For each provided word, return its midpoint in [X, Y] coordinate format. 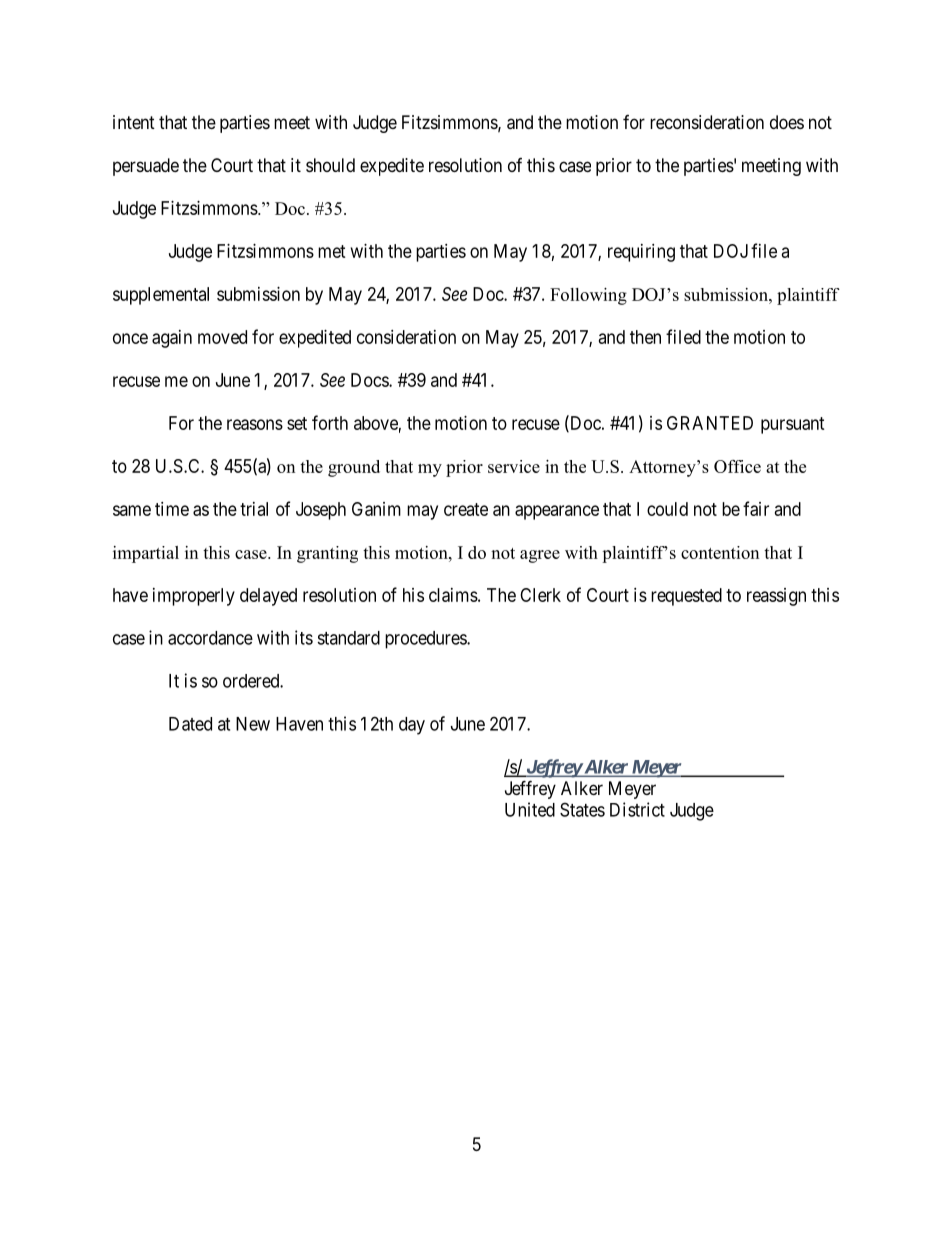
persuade [146, 167]
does [787, 122]
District [637, 809]
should [330, 165]
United [530, 809]
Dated [190, 724]
